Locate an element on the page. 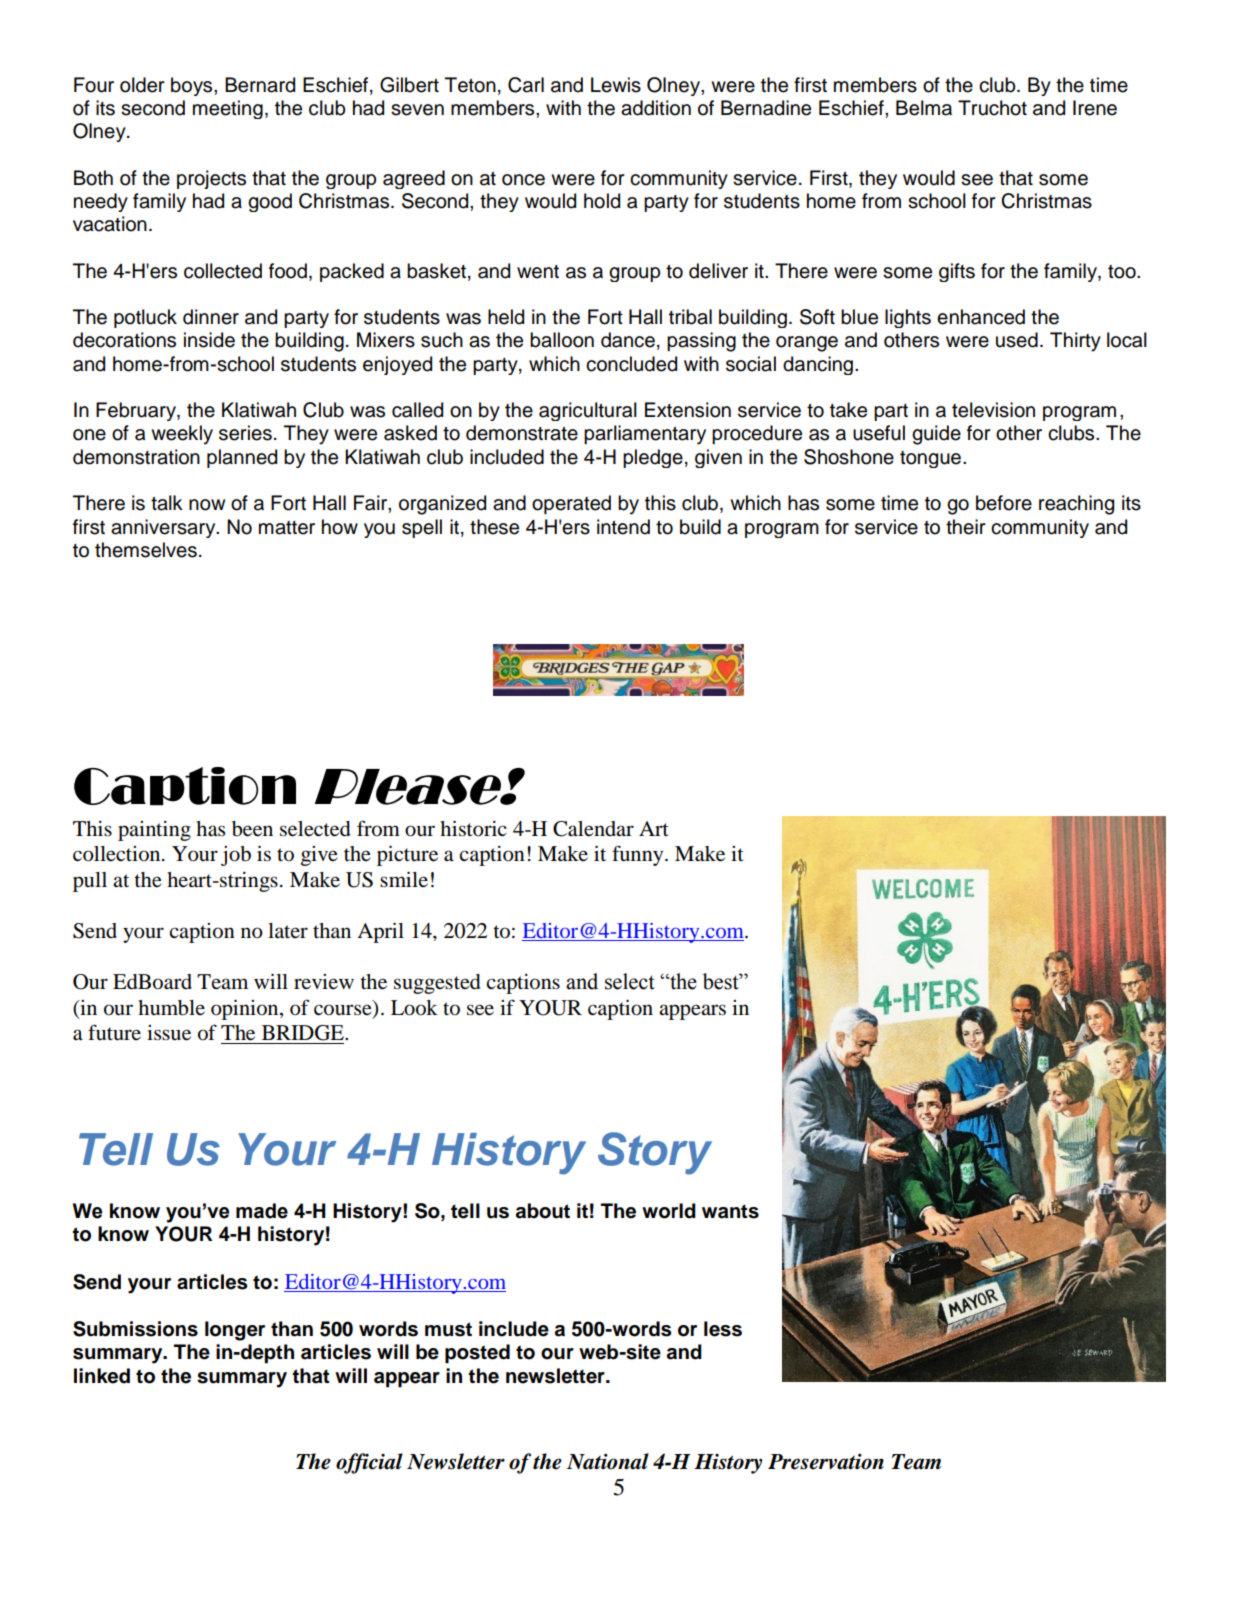 This page has width=1238, height=1602. Preservation is located at coordinates (826, 1461).
